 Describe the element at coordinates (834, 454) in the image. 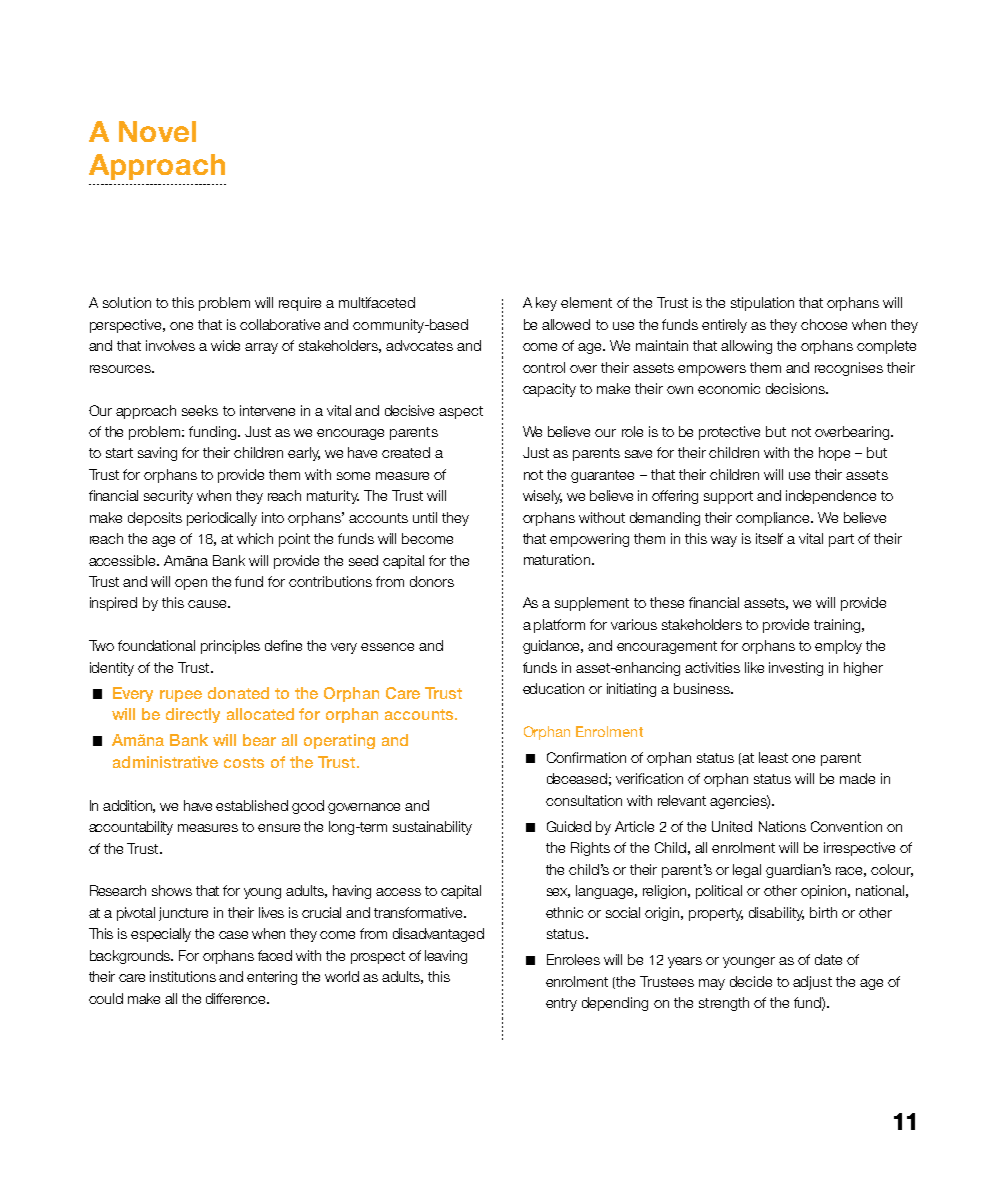

I see `hope` at that location.
